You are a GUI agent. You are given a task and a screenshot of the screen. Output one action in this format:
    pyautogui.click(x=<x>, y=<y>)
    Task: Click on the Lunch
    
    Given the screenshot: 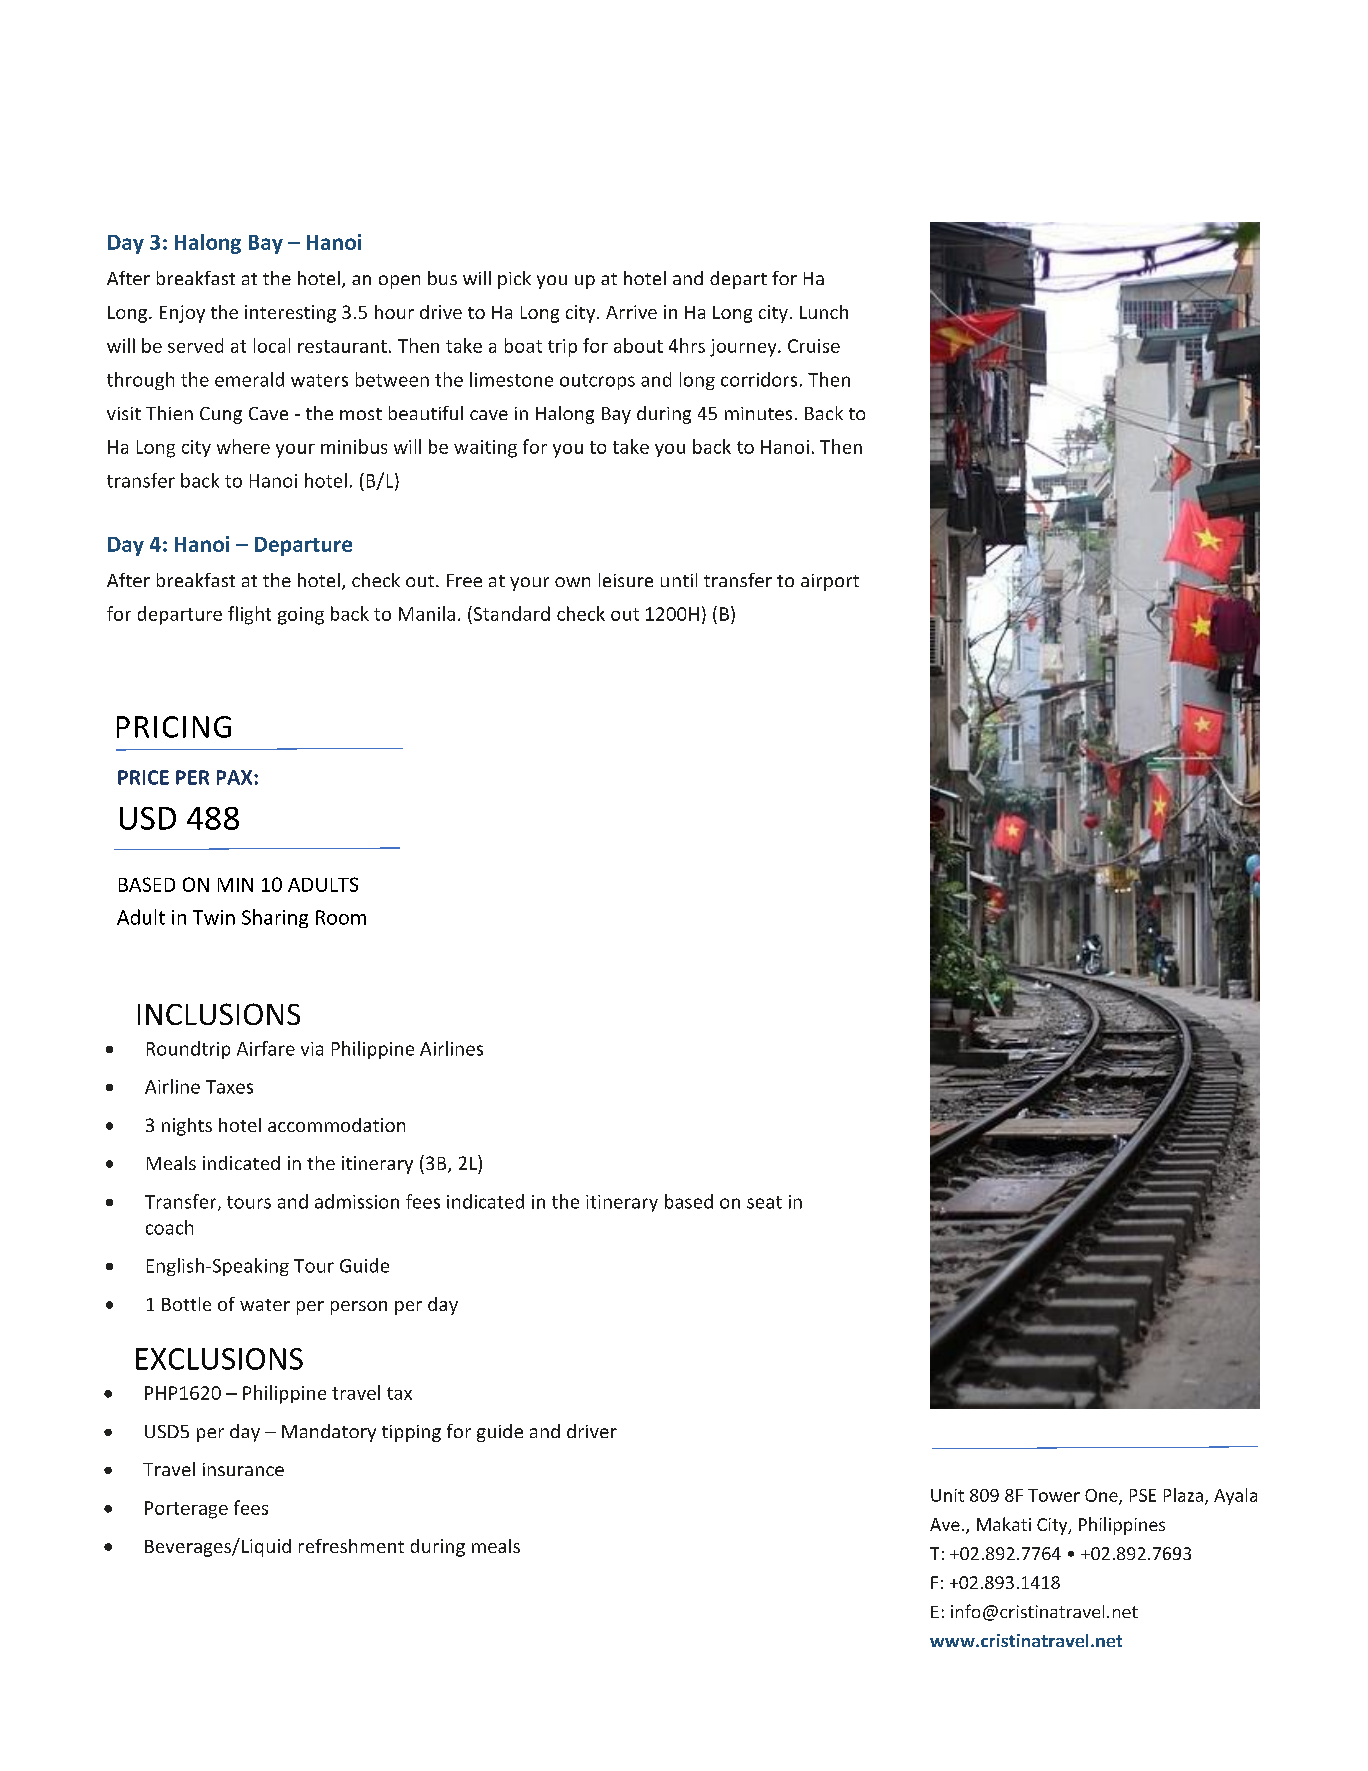 What is the action you would take?
    pyautogui.click(x=824, y=312)
